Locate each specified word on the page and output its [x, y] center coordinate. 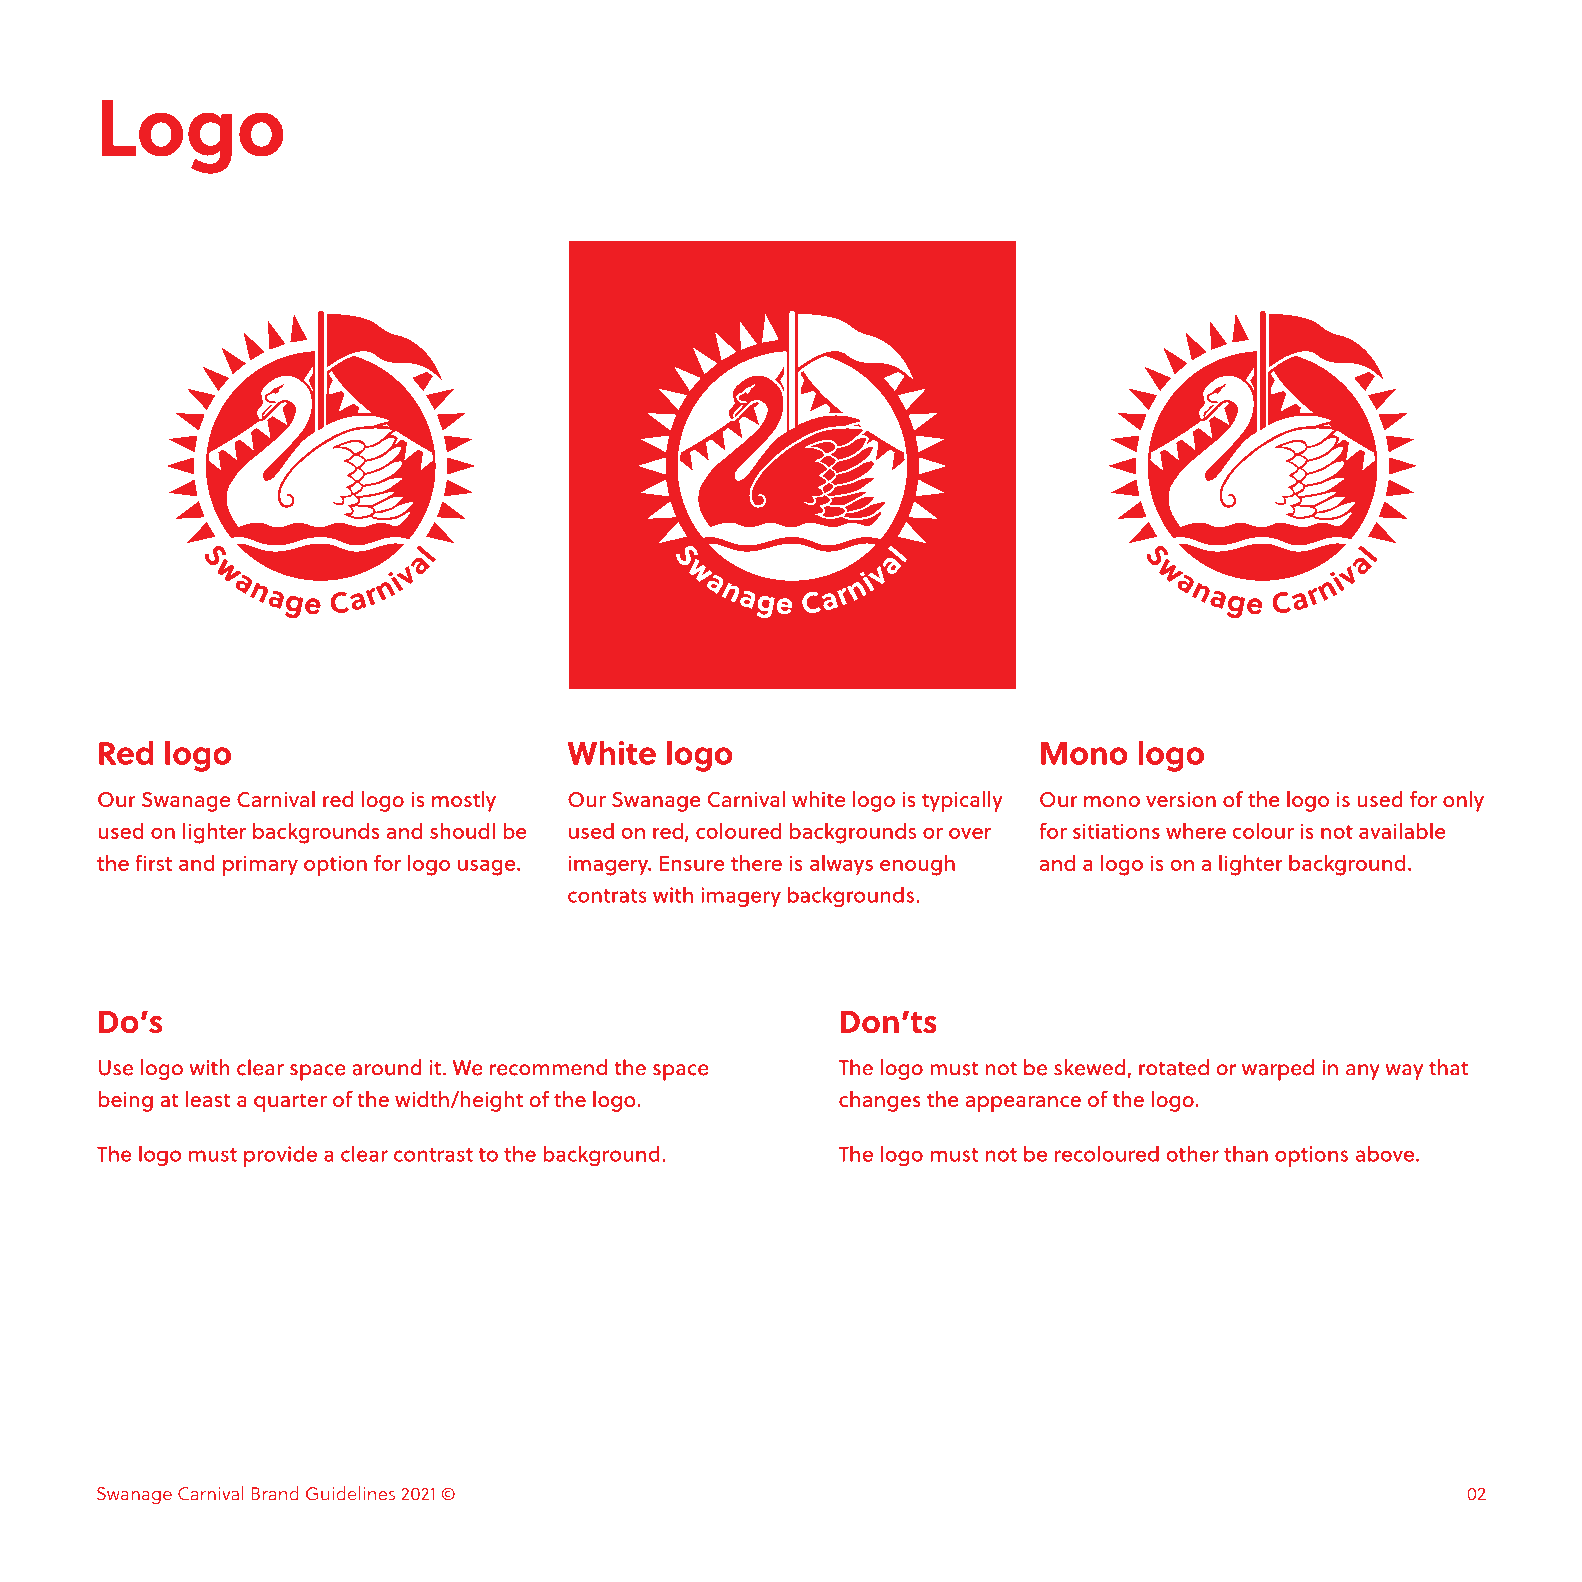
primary [260, 865]
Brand [275, 1493]
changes [880, 1101]
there [756, 863]
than [1246, 1154]
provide [280, 1156]
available [1402, 831]
